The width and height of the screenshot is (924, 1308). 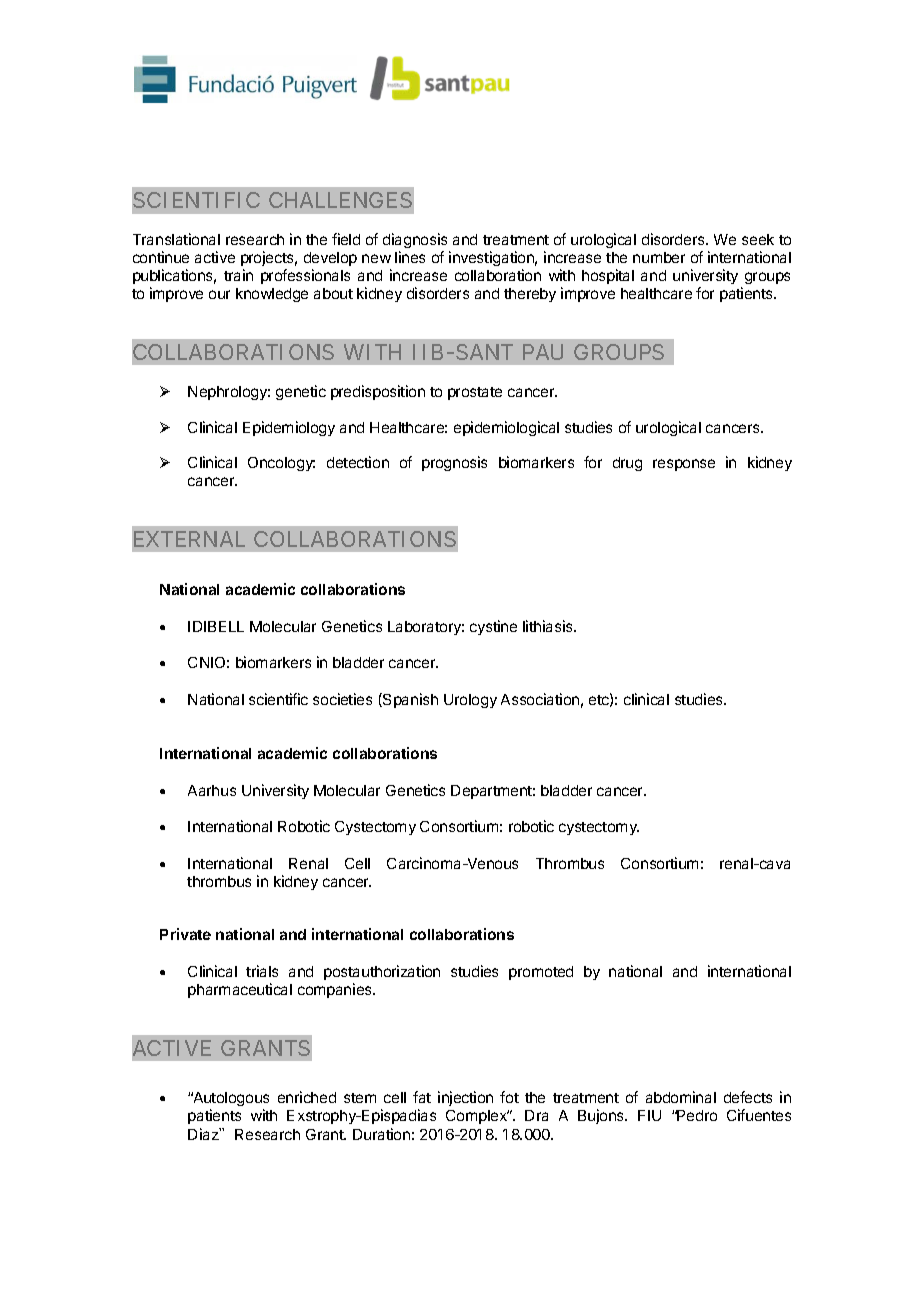 I want to click on diagnosis, so click(x=416, y=242).
